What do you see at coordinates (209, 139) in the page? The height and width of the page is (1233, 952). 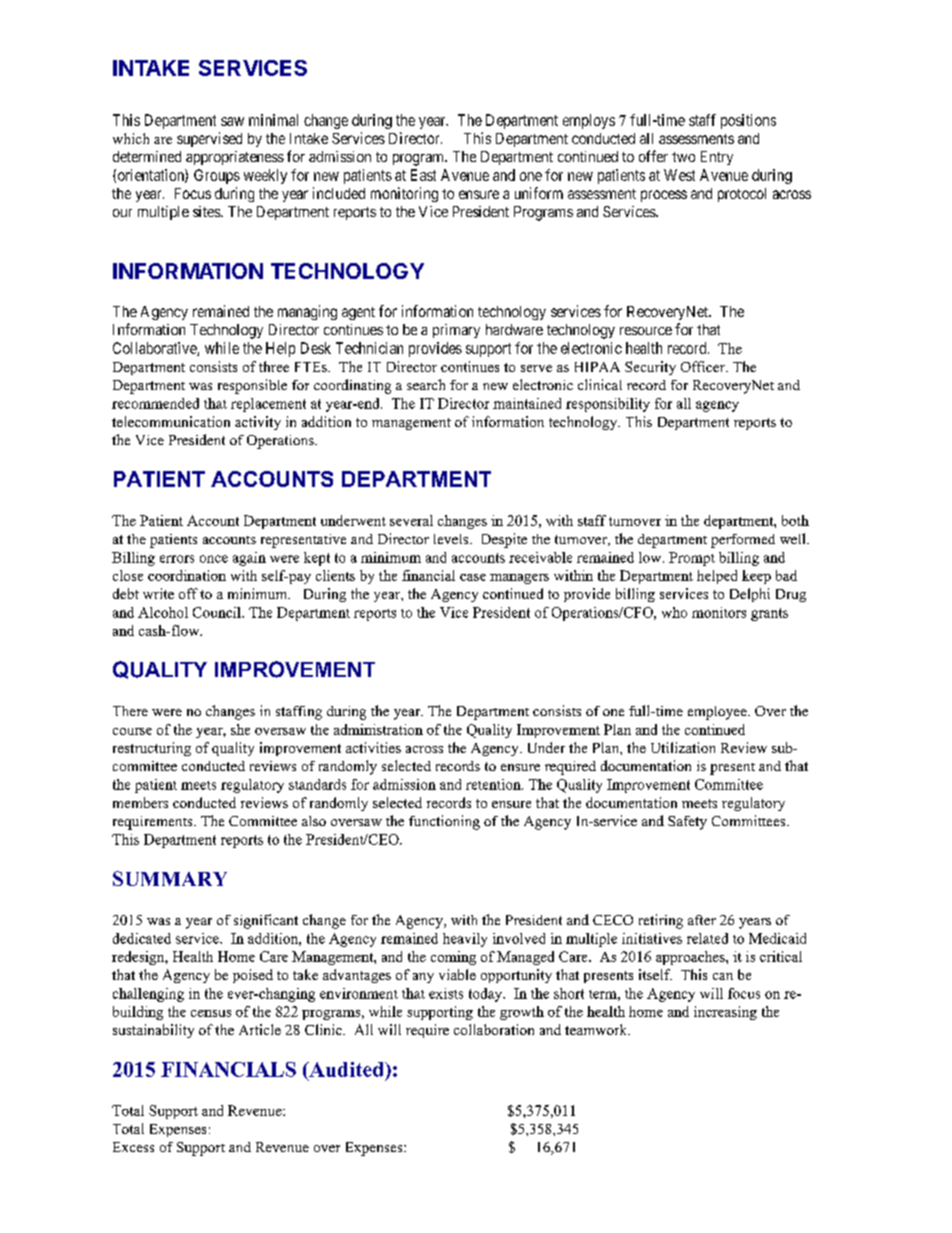 I see `supervised` at bounding box center [209, 139].
